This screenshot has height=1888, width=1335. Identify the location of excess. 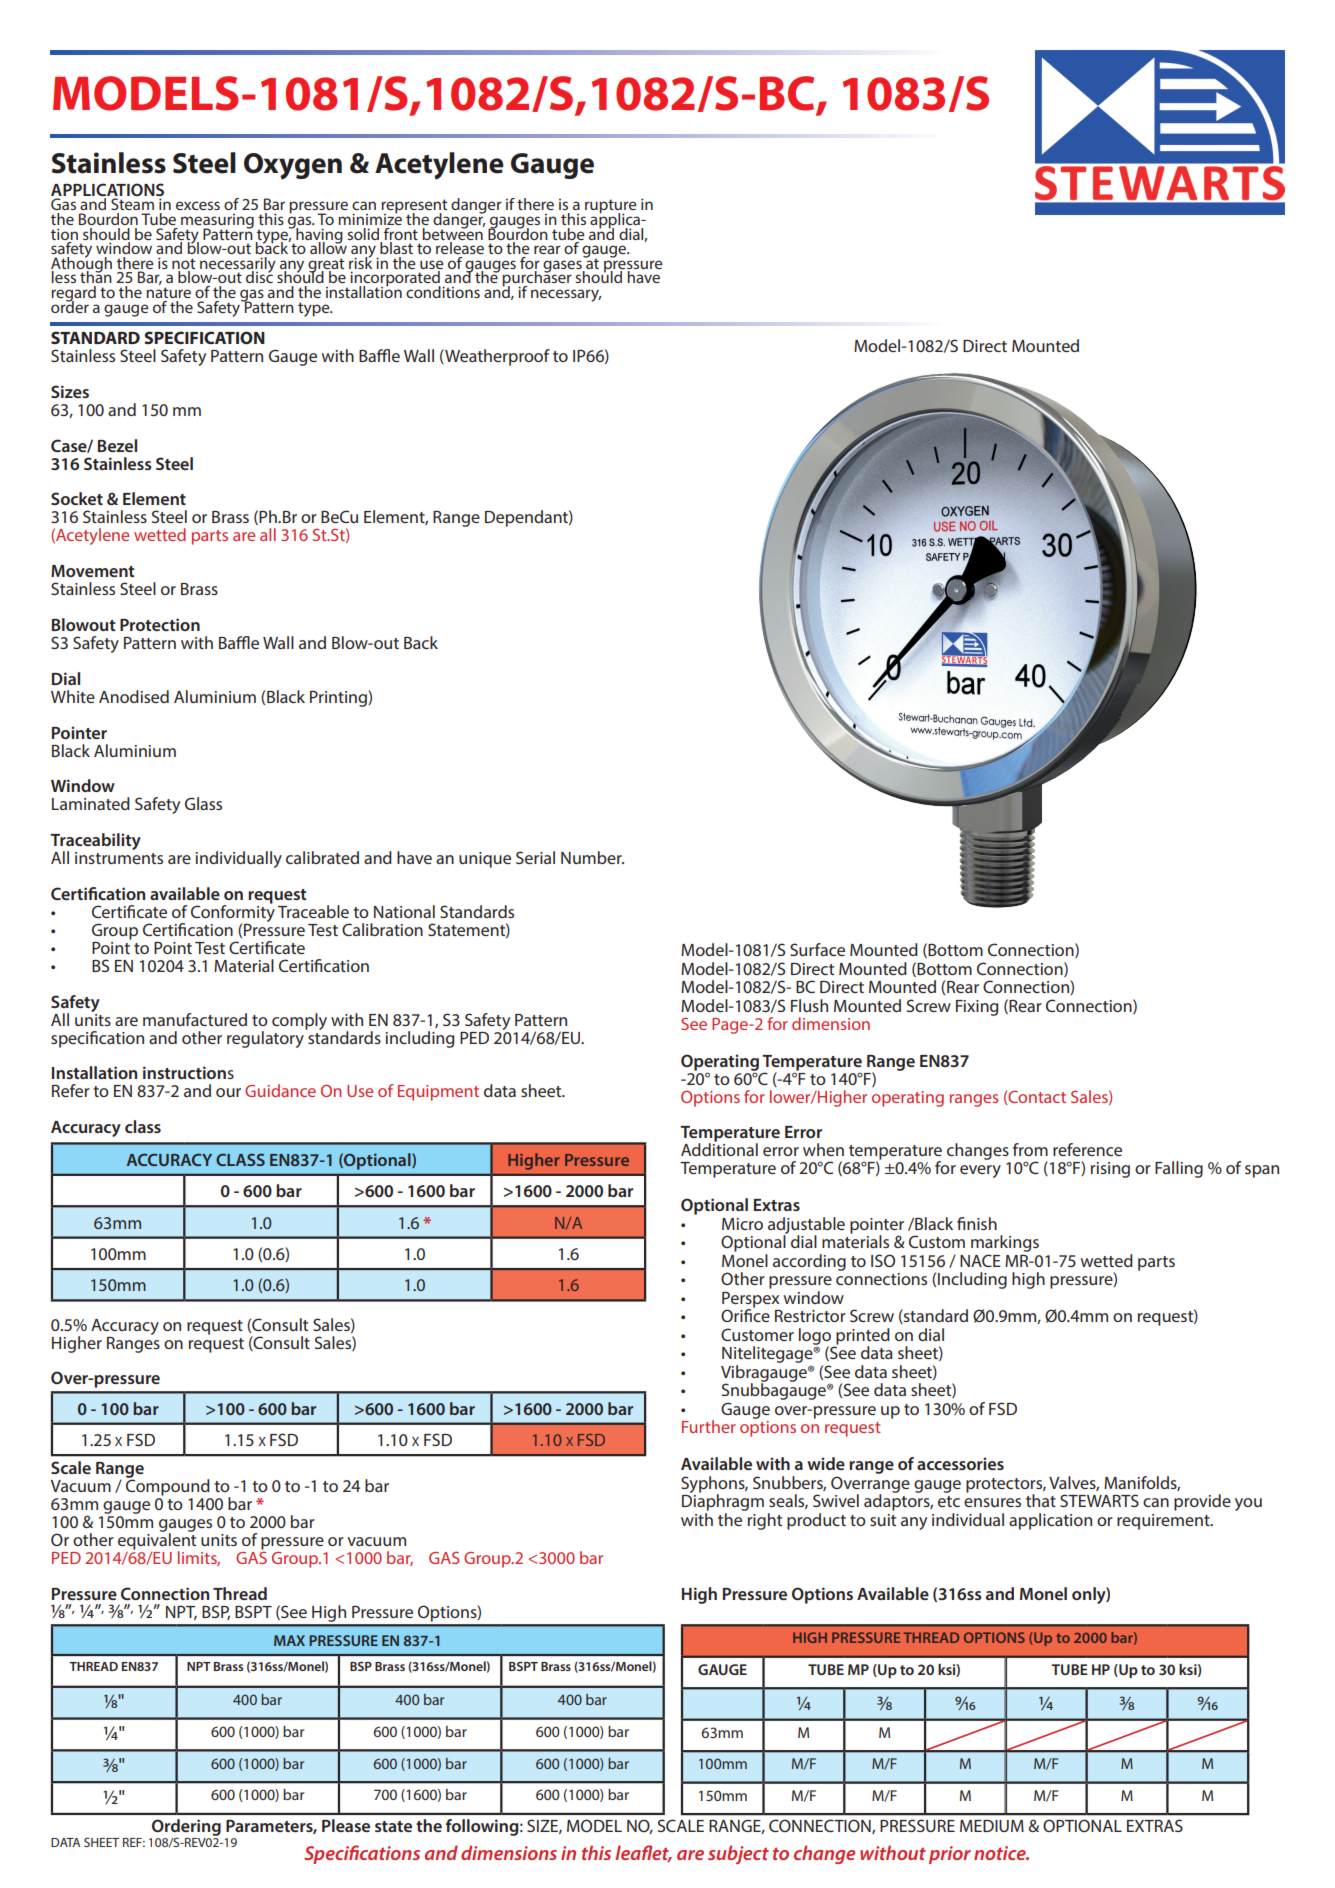
(198, 205).
